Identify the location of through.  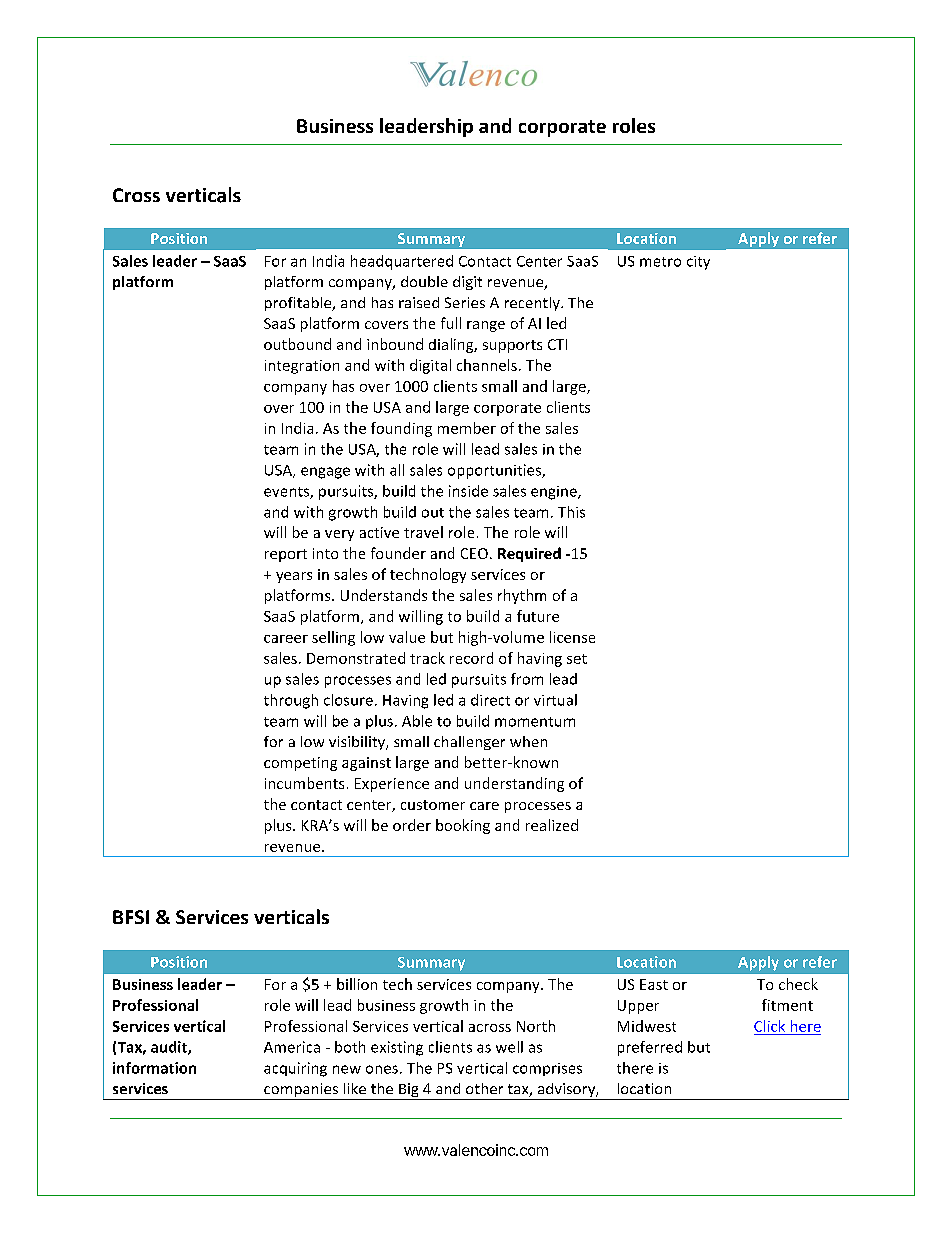
(291, 701).
